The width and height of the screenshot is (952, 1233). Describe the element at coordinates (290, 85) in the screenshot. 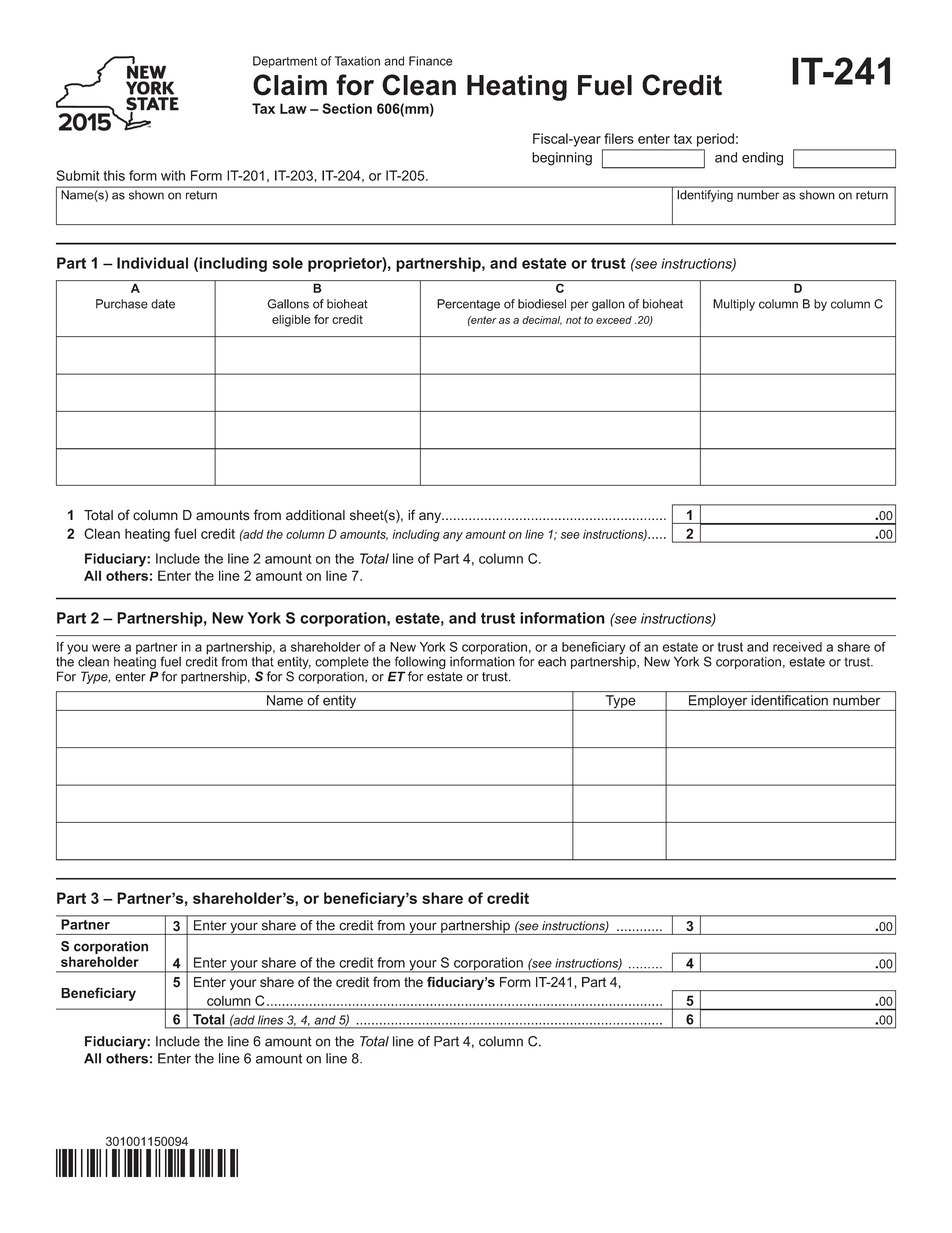

I see `Claim` at that location.
